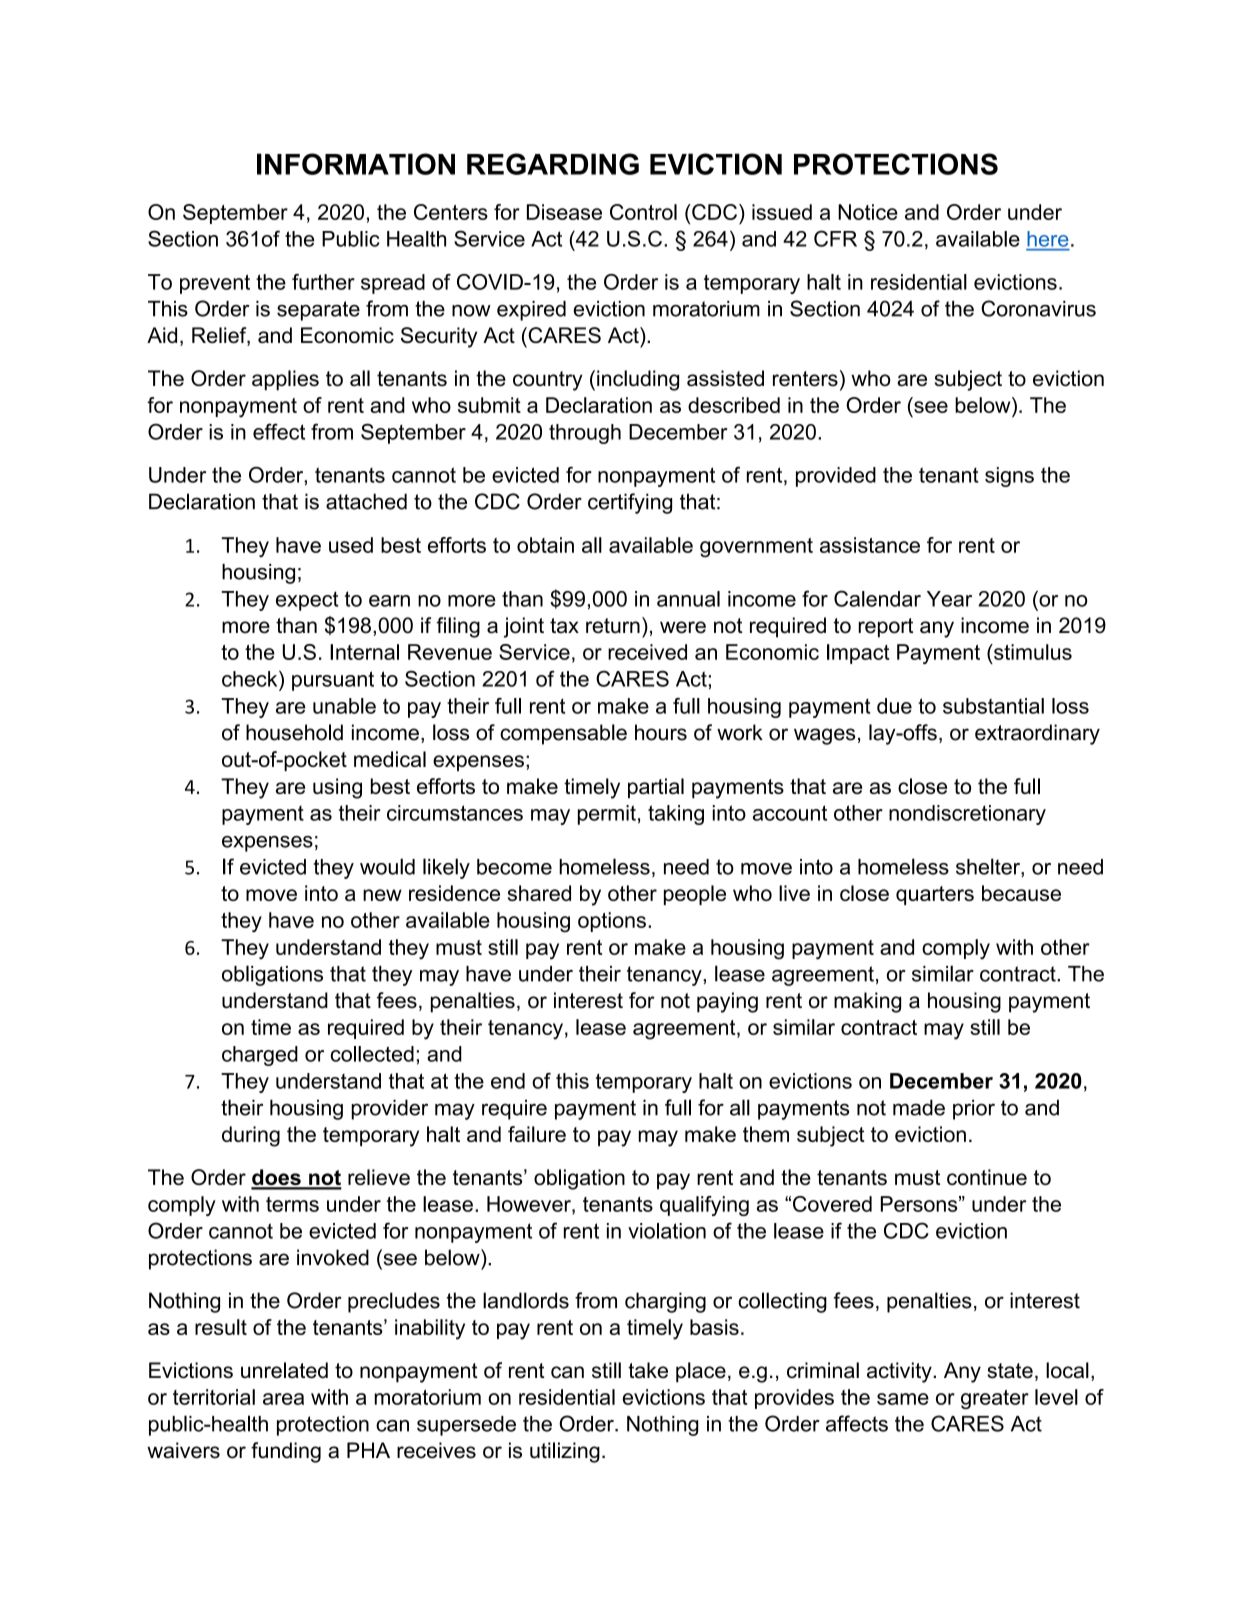 Image resolution: width=1254 pixels, height=1623 pixels. Describe the element at coordinates (356, 164) in the image. I see `INFORMATION` at that location.
